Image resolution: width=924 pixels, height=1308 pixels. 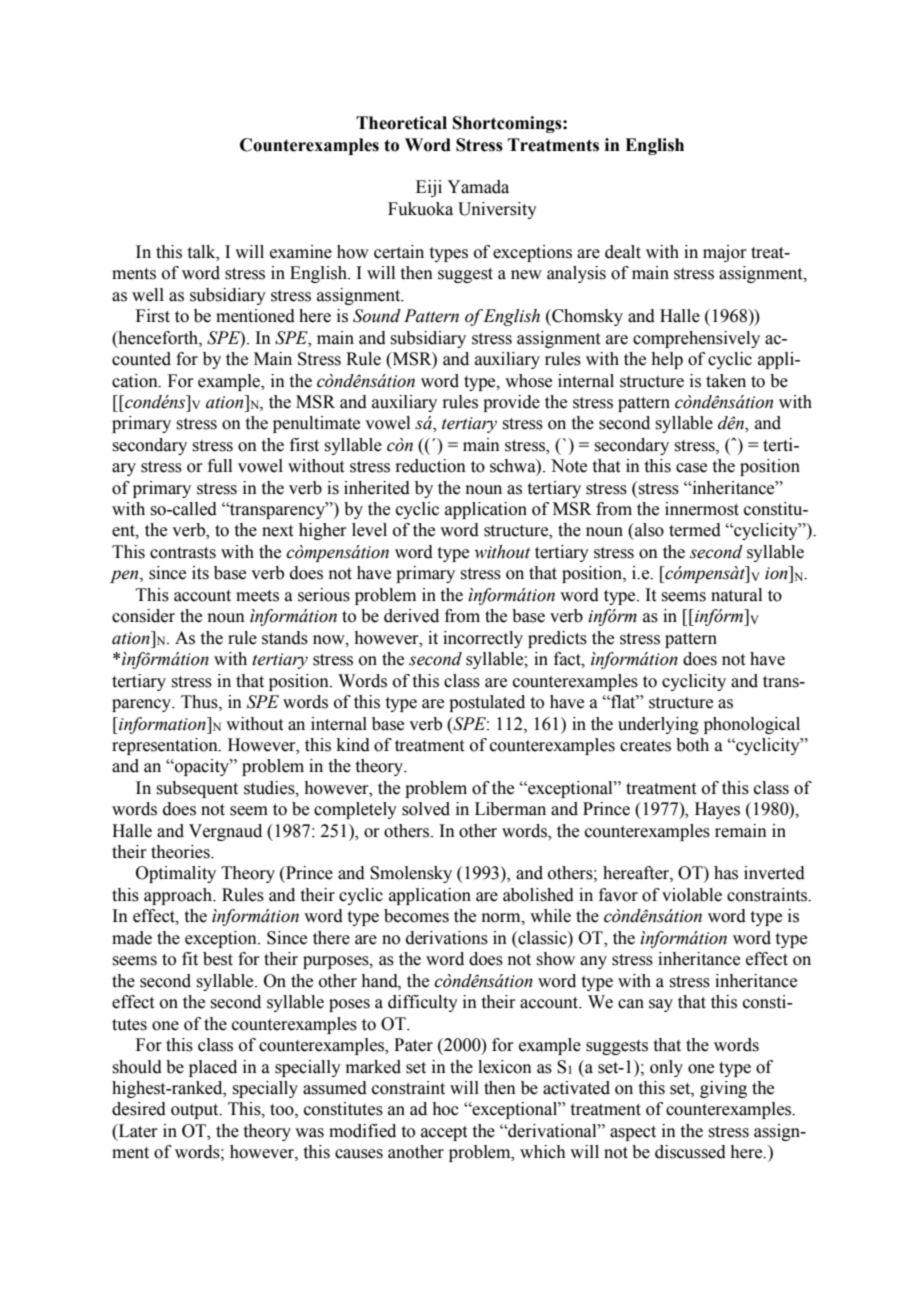 What do you see at coordinates (196, 1111) in the page?
I see `output` at bounding box center [196, 1111].
